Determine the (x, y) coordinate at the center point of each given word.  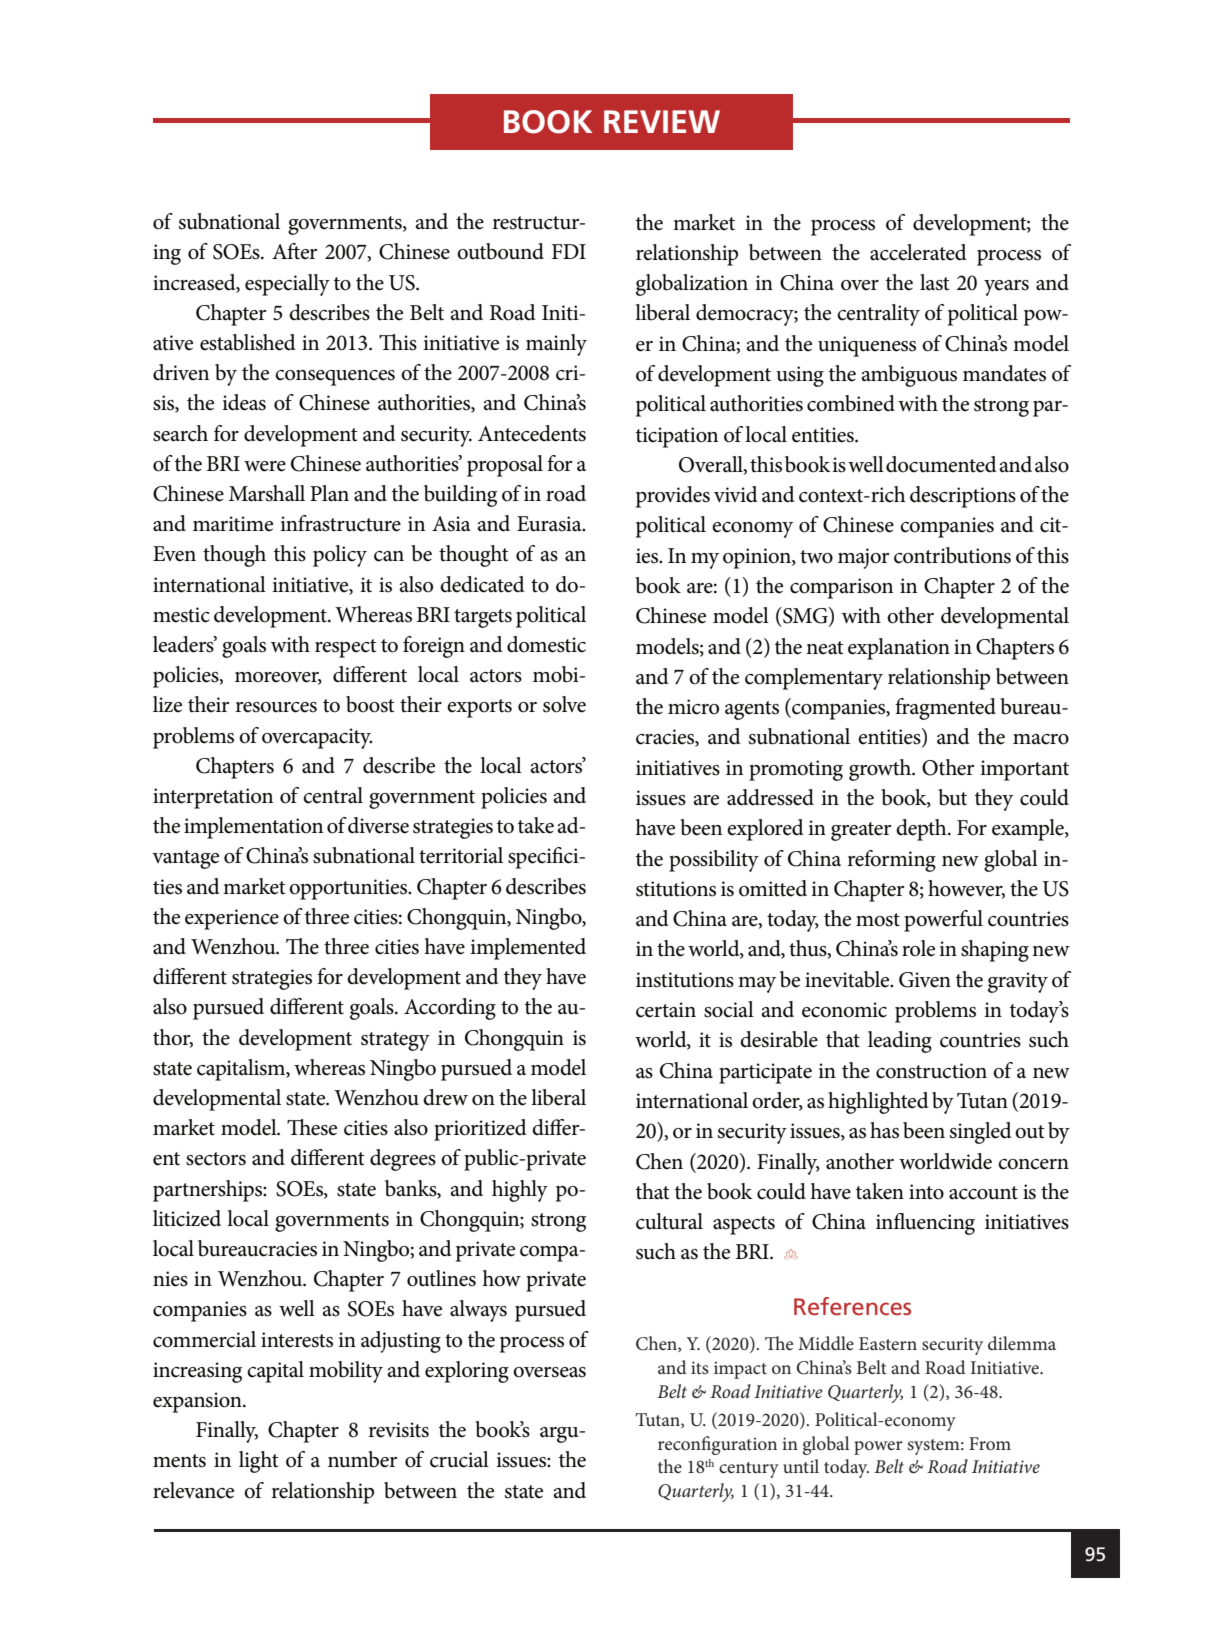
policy (340, 556)
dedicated (482, 584)
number (362, 1459)
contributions (952, 555)
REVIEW (662, 121)
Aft (286, 251)
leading (900, 1042)
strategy (395, 1041)
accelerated (918, 252)
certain (666, 1010)
